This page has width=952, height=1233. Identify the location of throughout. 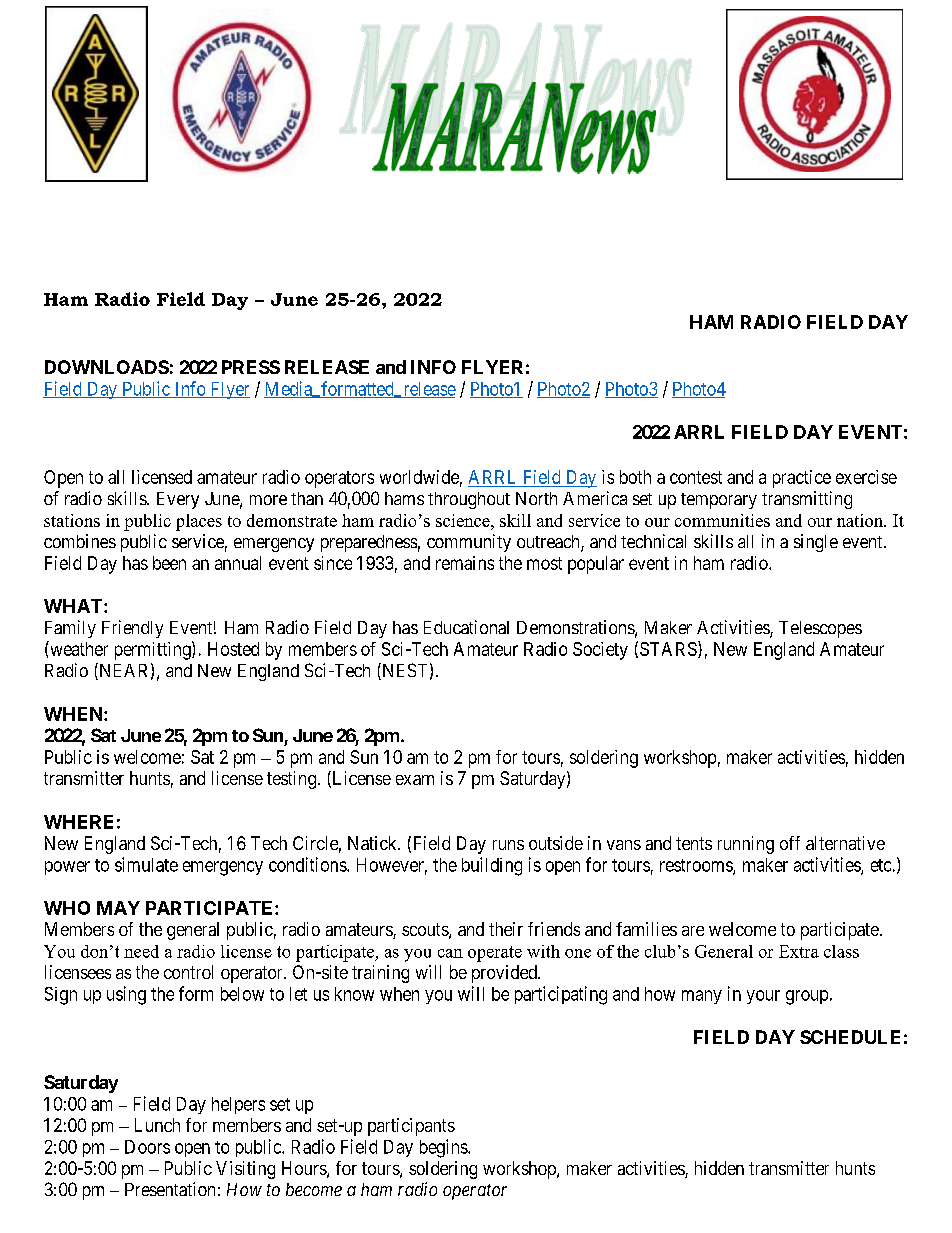
(469, 500).
